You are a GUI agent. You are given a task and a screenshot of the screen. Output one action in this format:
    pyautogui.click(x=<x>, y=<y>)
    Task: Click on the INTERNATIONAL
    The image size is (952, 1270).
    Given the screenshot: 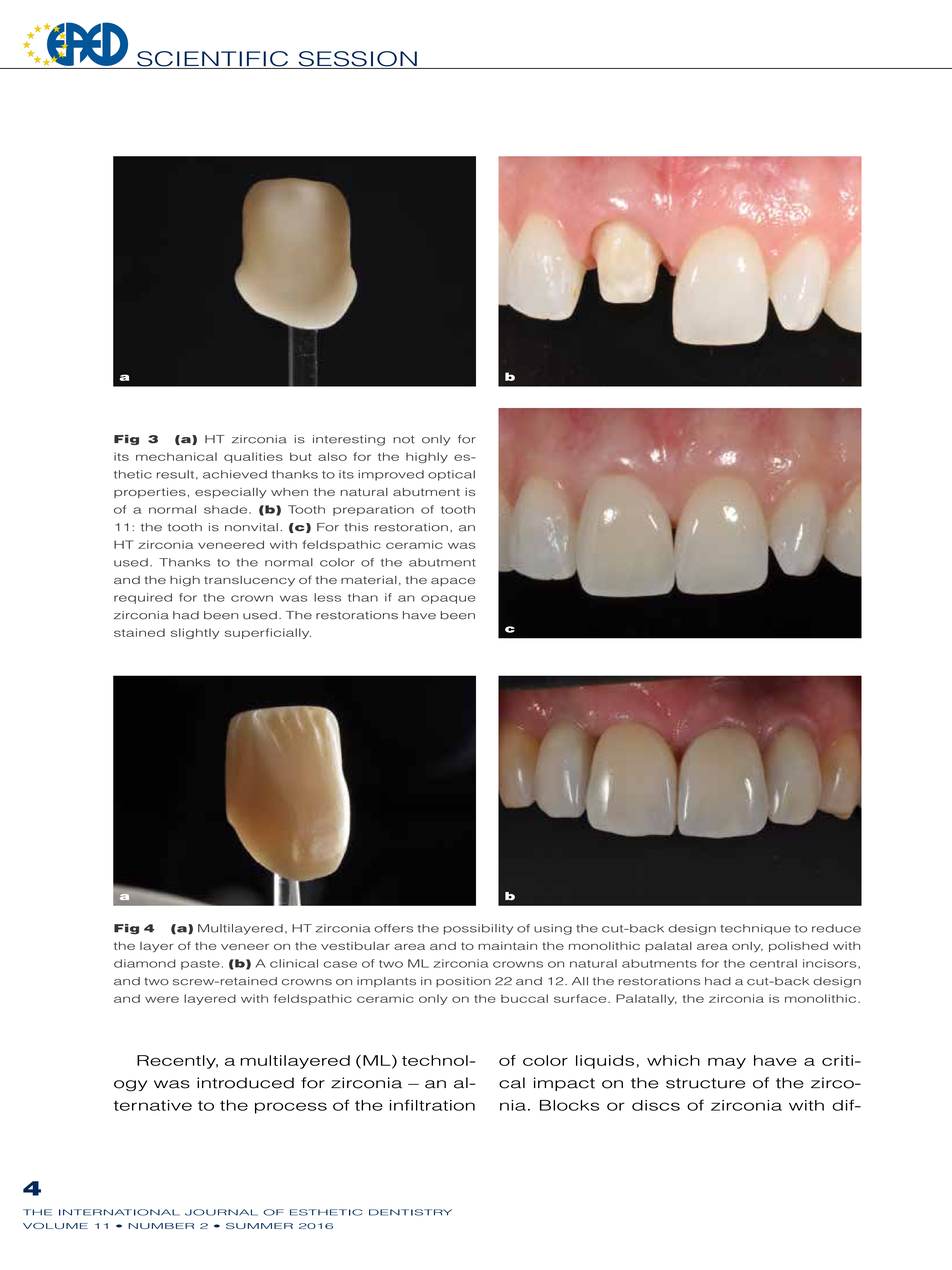 What is the action you would take?
    pyautogui.click(x=119, y=1212)
